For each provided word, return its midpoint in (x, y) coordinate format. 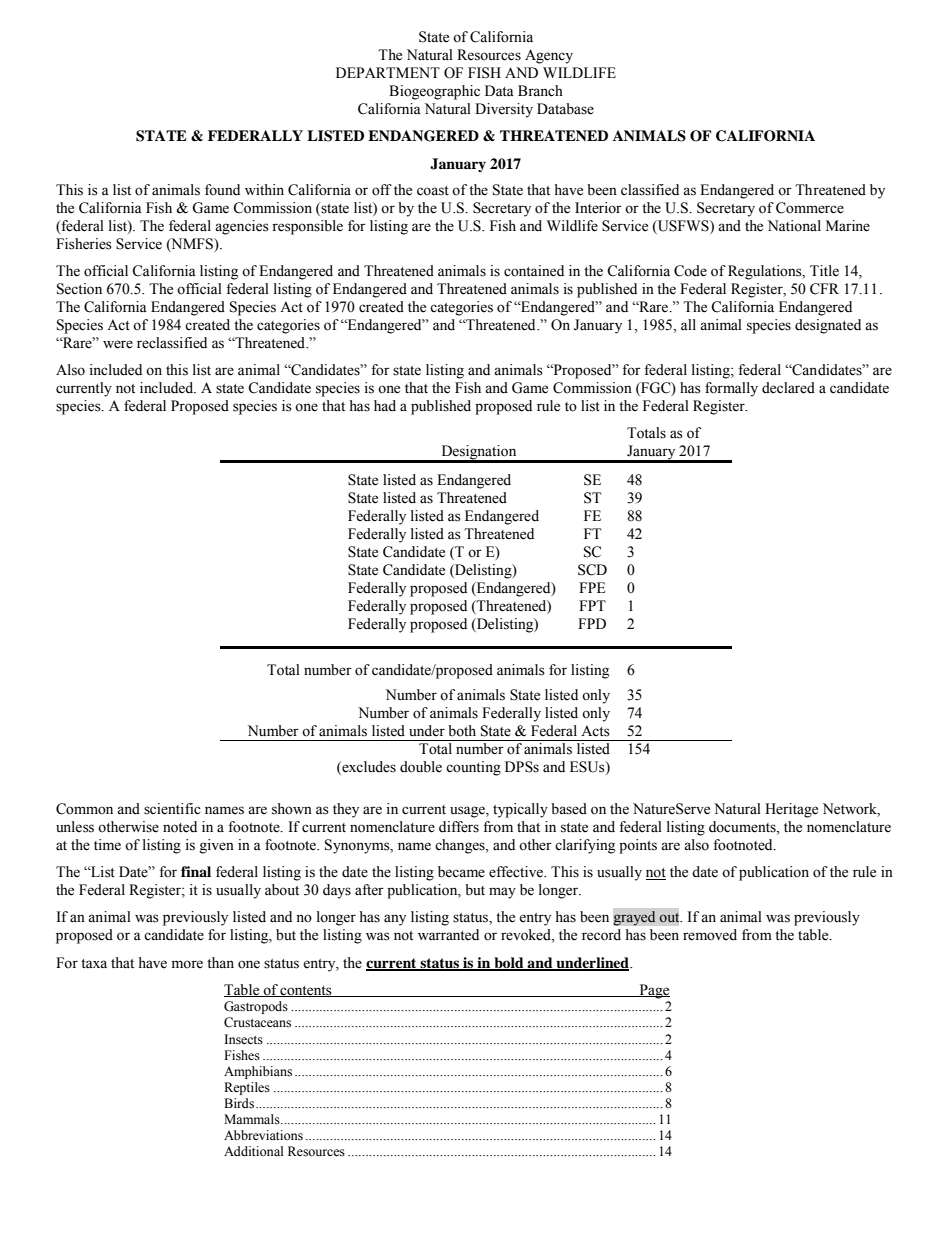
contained (534, 271)
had (385, 406)
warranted (448, 935)
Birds (239, 1103)
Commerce (810, 208)
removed (710, 935)
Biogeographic (434, 92)
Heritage (791, 810)
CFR (824, 289)
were (118, 344)
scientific (172, 809)
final (196, 871)
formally (731, 389)
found (222, 190)
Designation (479, 453)
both (462, 731)
